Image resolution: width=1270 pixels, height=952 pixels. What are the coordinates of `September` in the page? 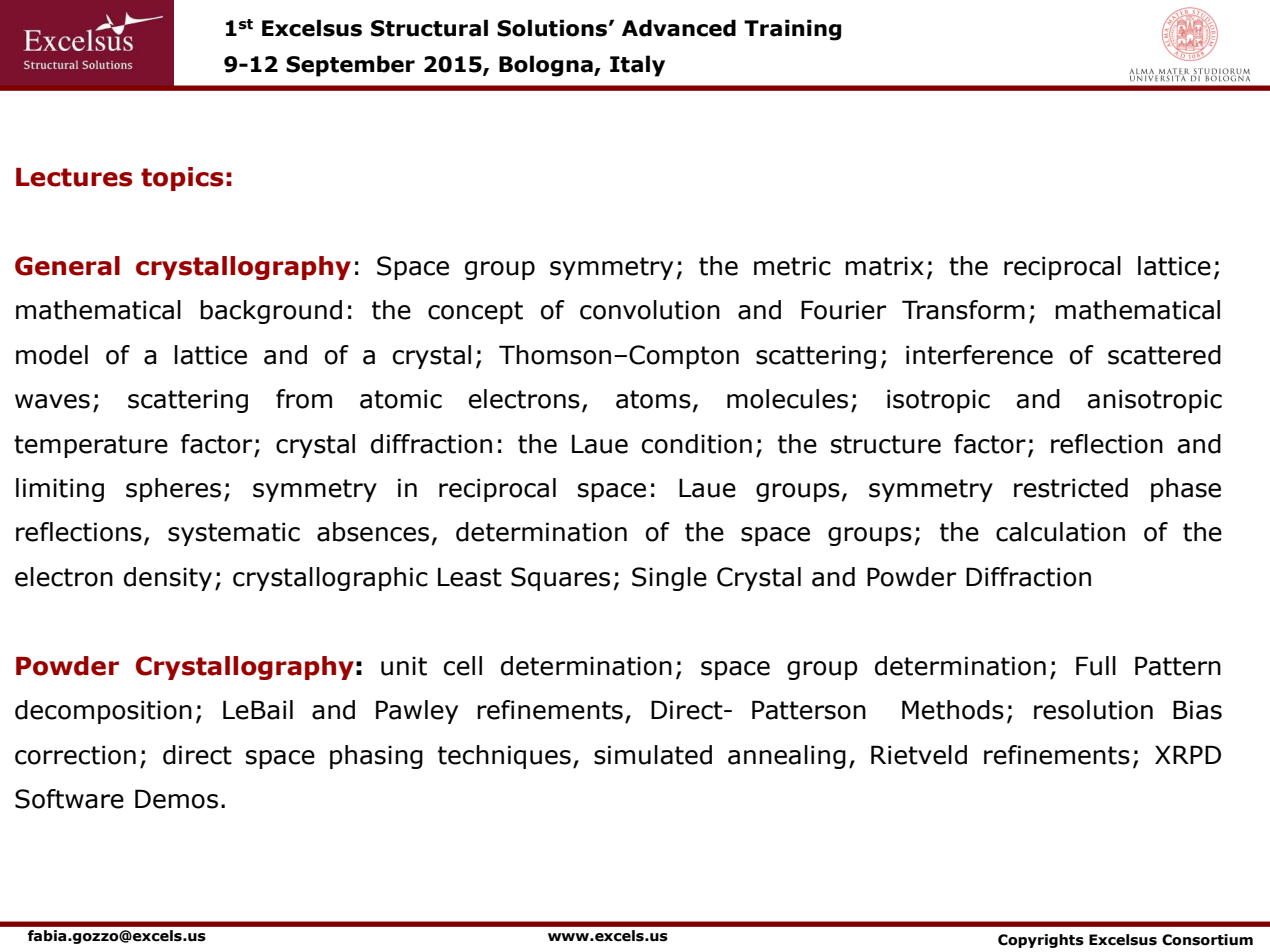 It's located at (350, 66).
